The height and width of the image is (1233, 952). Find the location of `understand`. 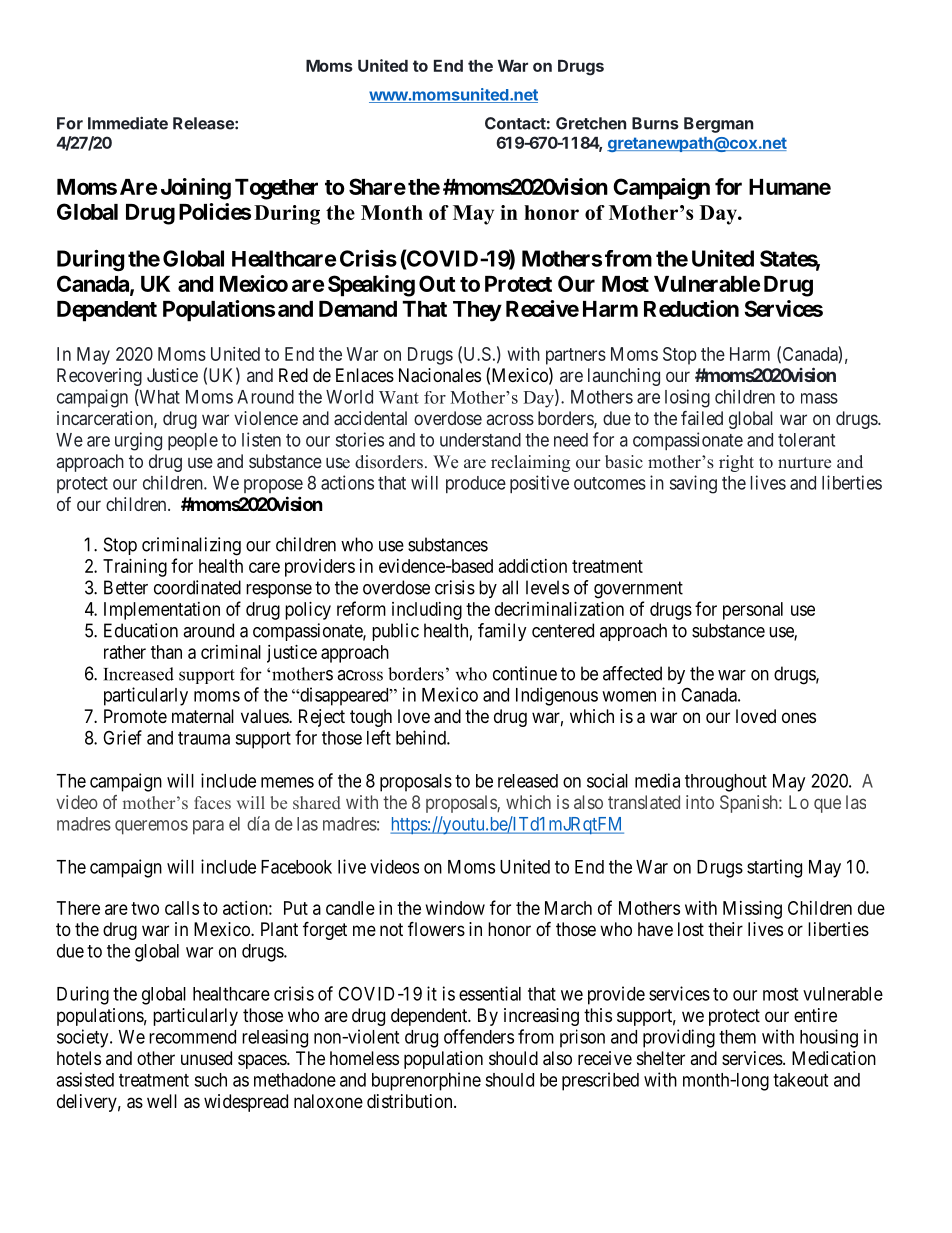

understand is located at coordinates (480, 440).
